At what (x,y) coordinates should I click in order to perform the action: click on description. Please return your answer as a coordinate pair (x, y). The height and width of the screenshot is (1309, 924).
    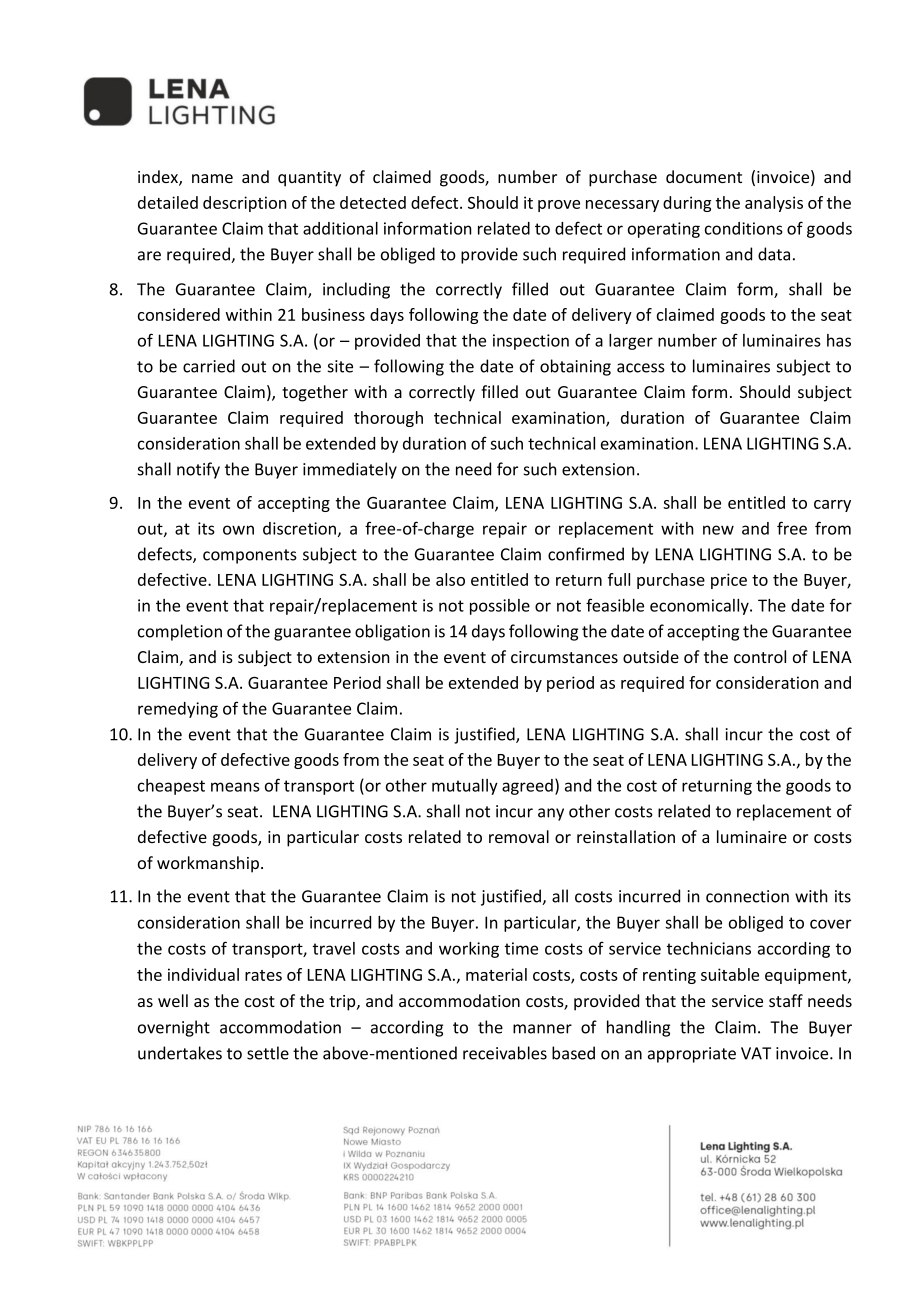
    Looking at the image, I should click on (245, 204).
